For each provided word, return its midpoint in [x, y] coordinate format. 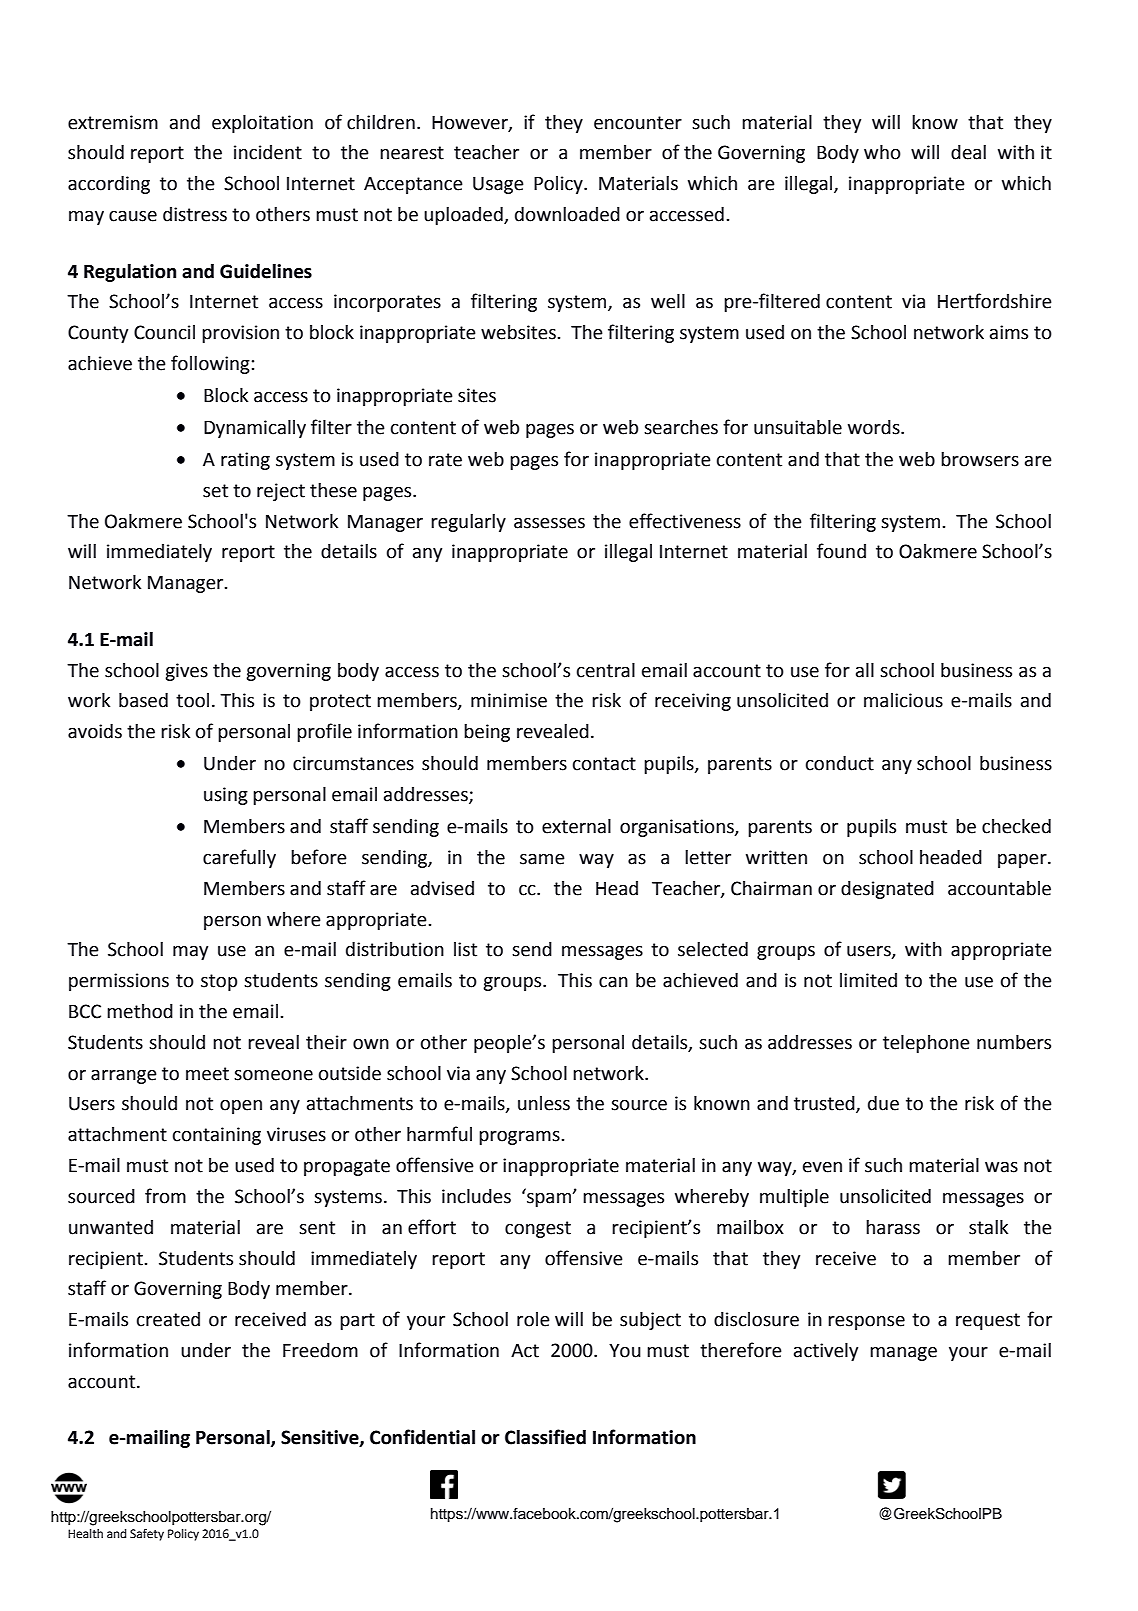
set [215, 491]
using [226, 796]
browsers [980, 459]
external [576, 826]
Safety [147, 1534]
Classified [545, 1437]
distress [195, 214]
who [882, 152]
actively [826, 1352]
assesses [549, 523]
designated [887, 890]
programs [520, 1138]
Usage [498, 185]
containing [217, 1136]
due [883, 1103]
